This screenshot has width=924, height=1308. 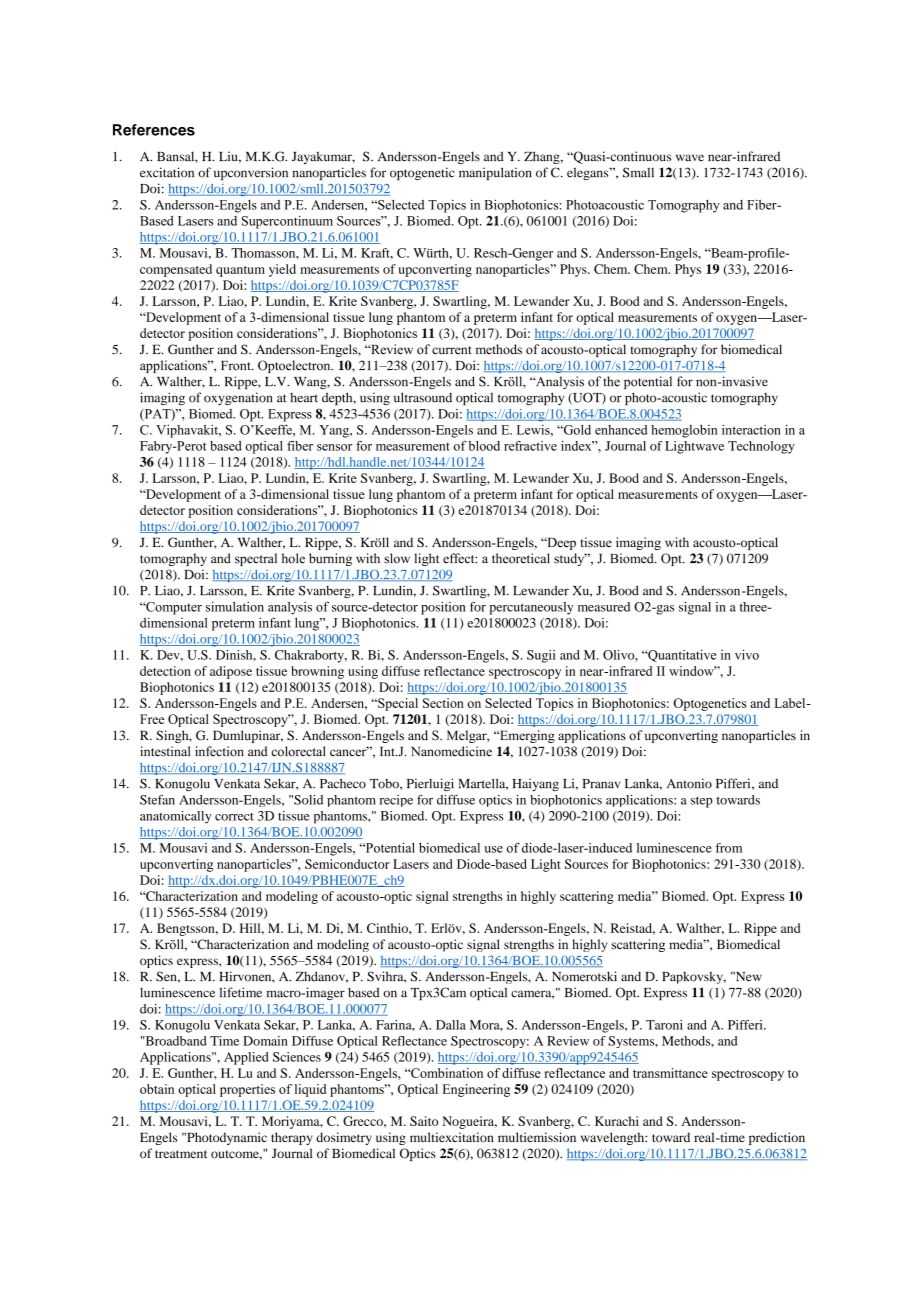 I want to click on percutaneously, so click(x=531, y=608).
